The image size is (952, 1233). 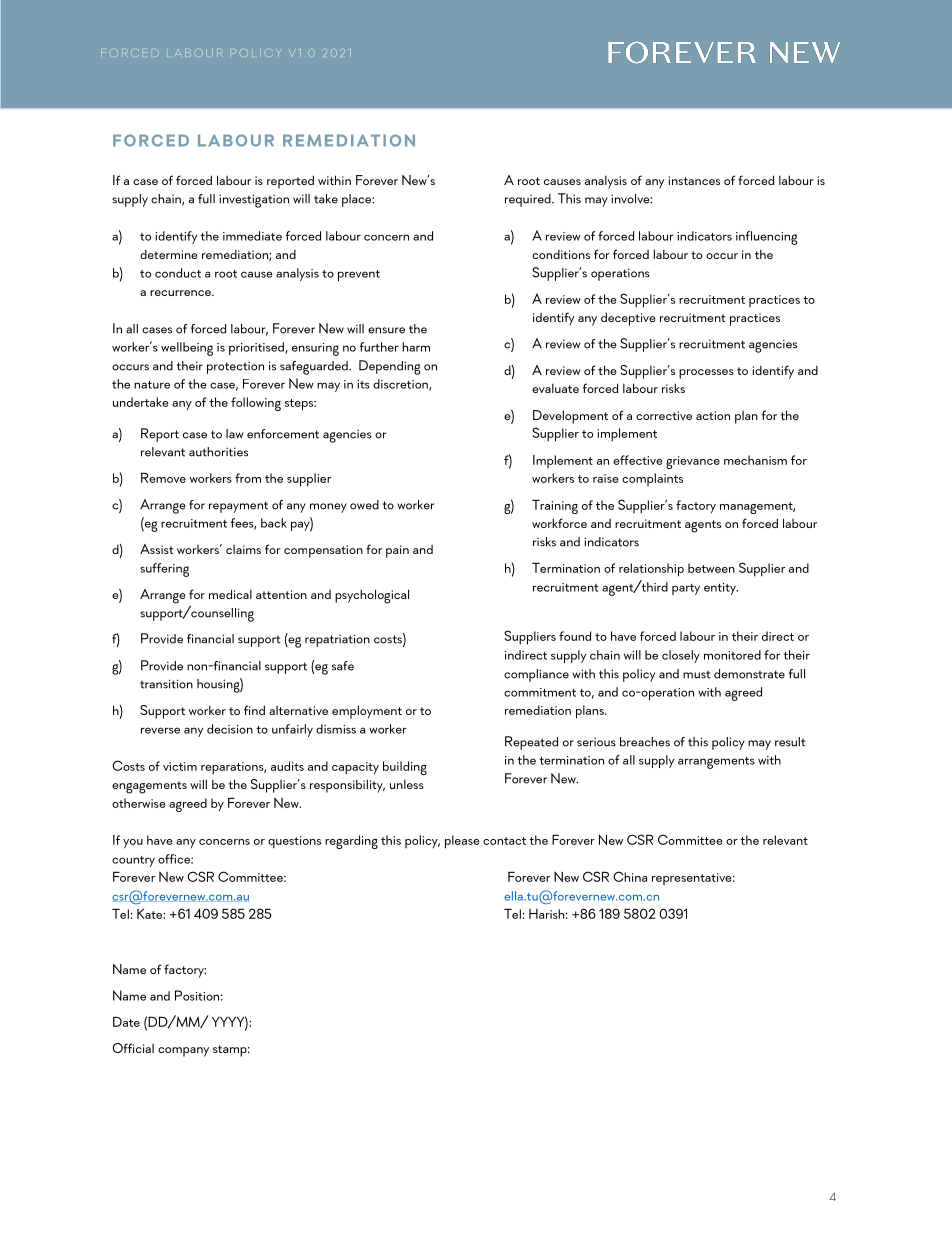 I want to click on harm, so click(x=416, y=347).
